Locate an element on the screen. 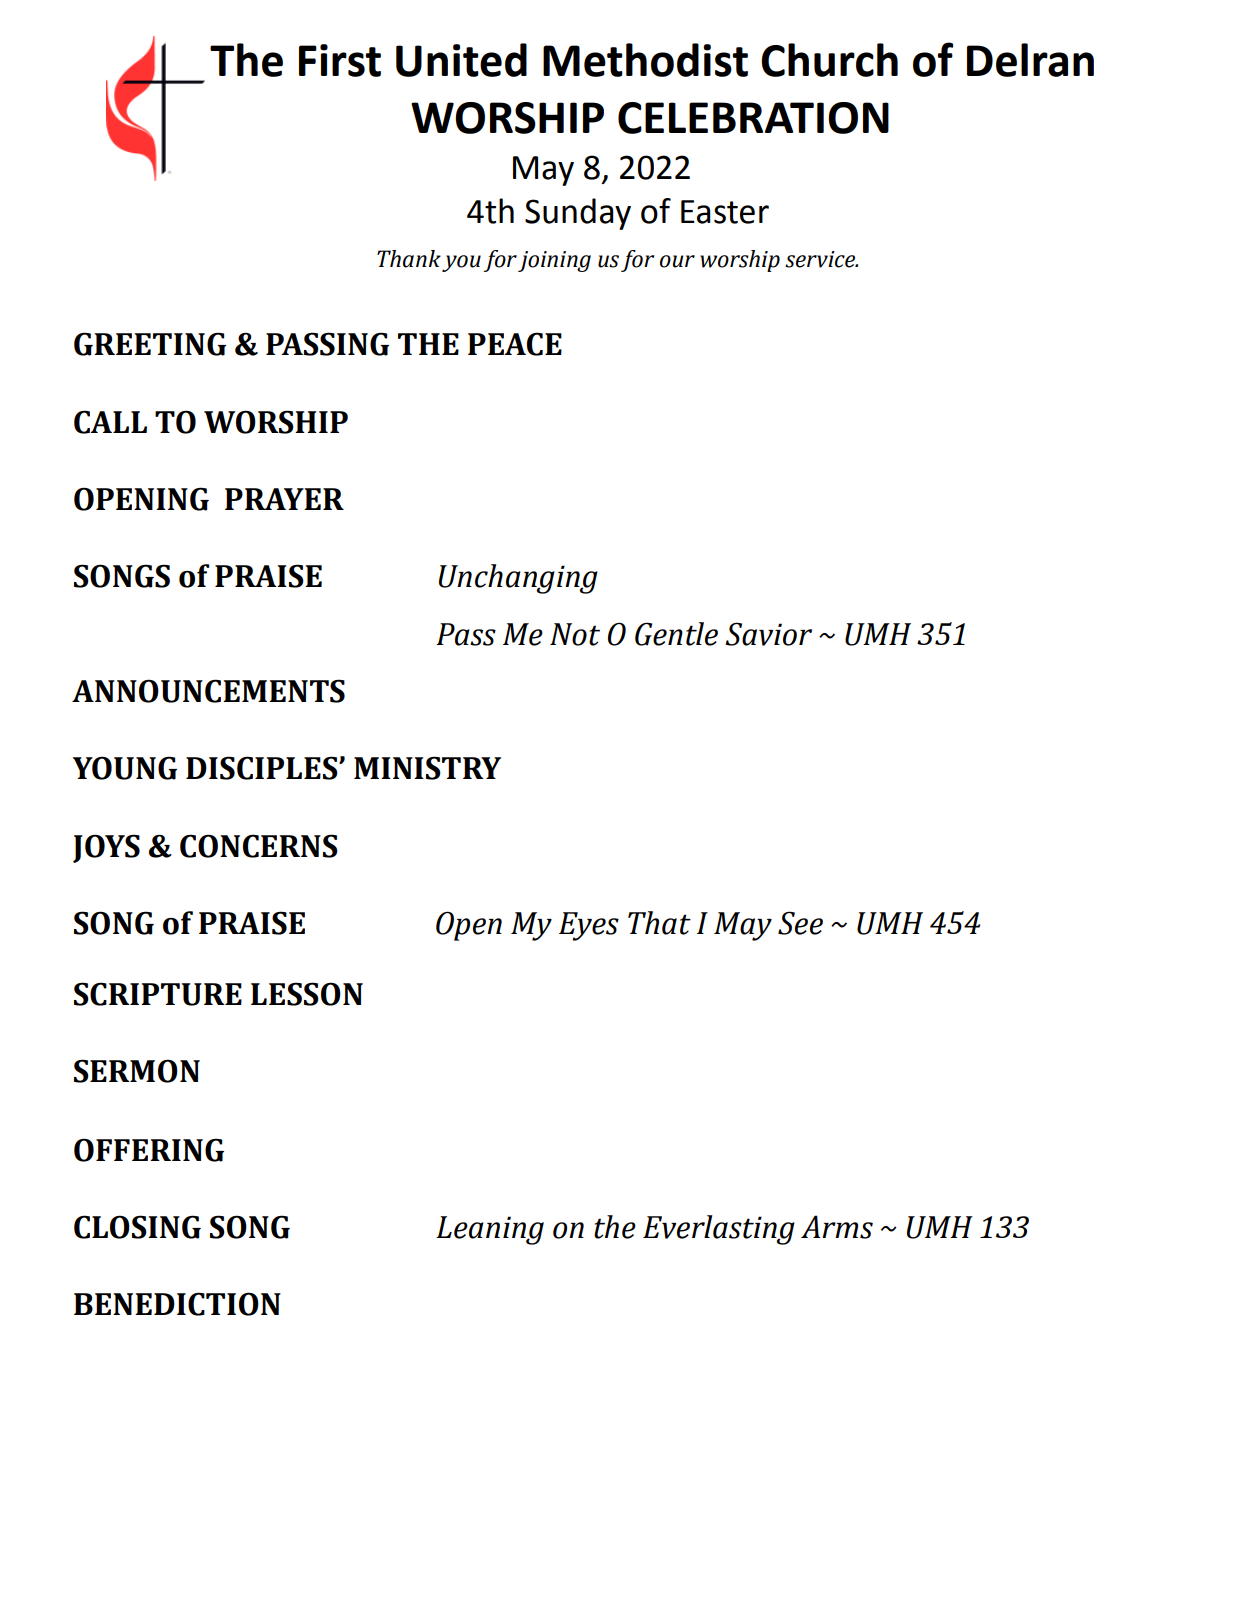 Image resolution: width=1236 pixels, height=1599 pixels. ANNOUNCEMENTS is located at coordinates (208, 691).
